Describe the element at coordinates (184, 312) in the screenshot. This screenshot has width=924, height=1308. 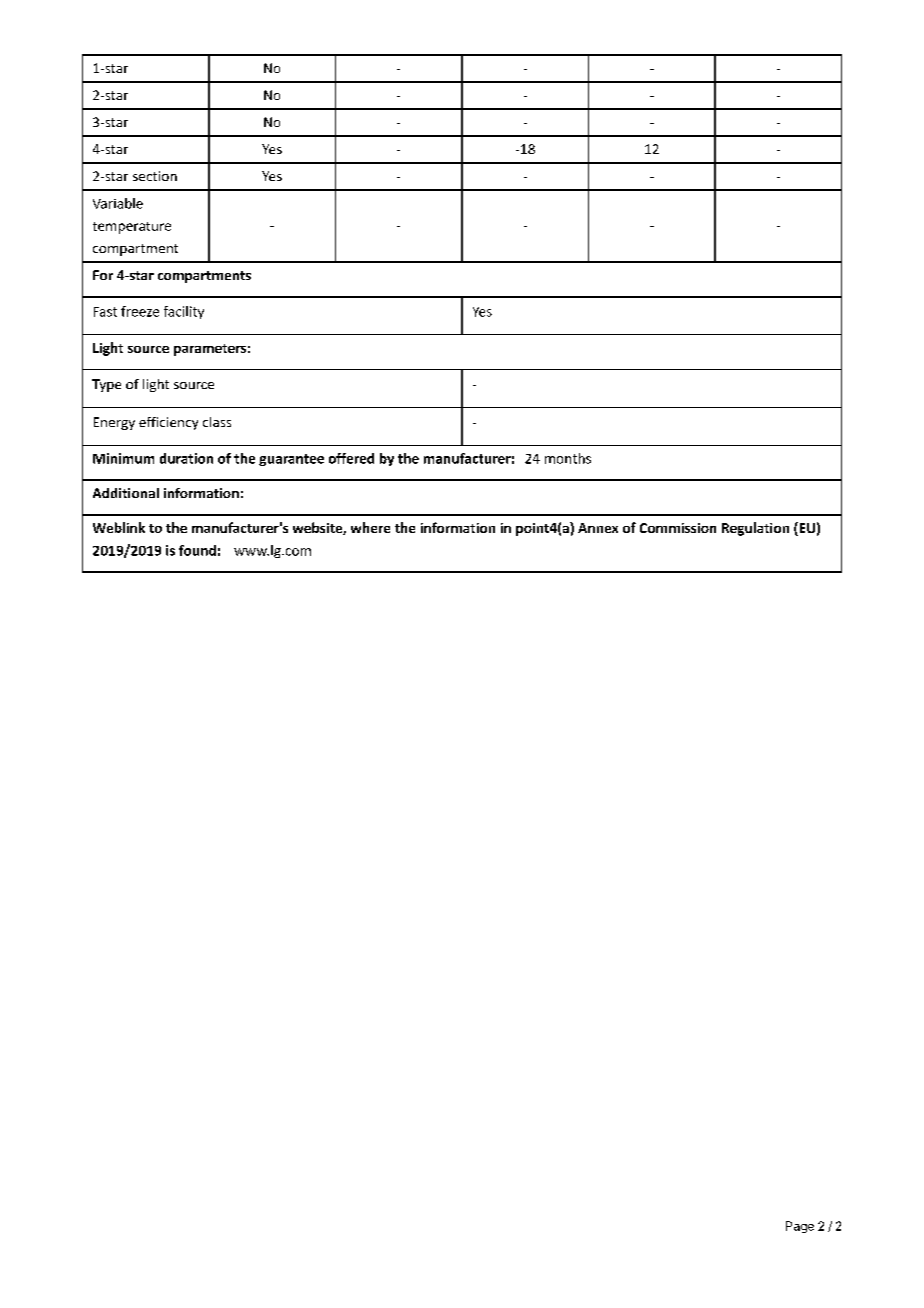
I see `facility` at that location.
